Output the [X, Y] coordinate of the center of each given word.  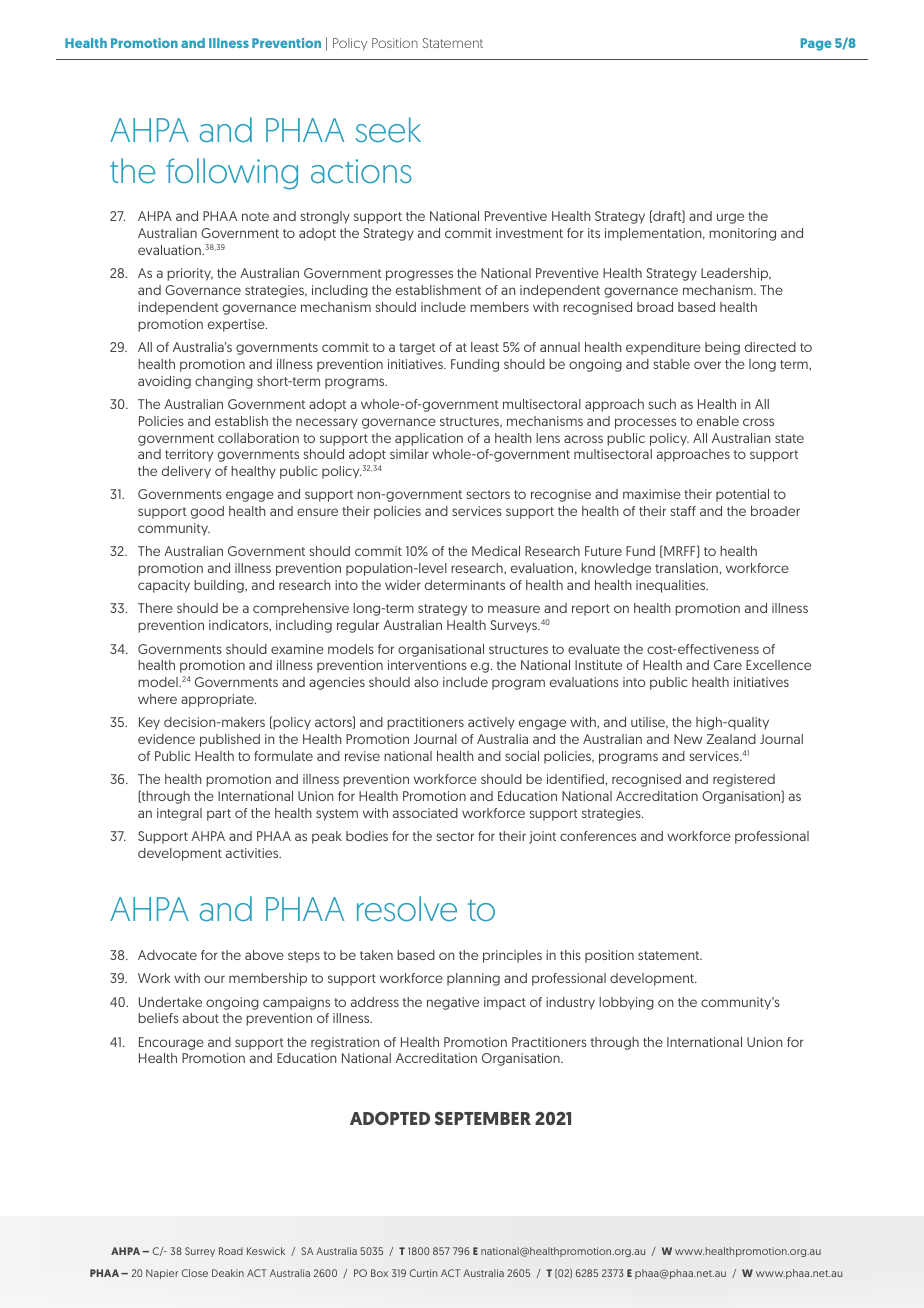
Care [728, 665]
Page [816, 44]
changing [224, 382]
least [485, 347]
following [232, 174]
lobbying [626, 1003]
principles [512, 956]
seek [388, 130]
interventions [427, 665]
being [722, 348]
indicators [240, 625]
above [264, 955]
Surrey [200, 1252]
